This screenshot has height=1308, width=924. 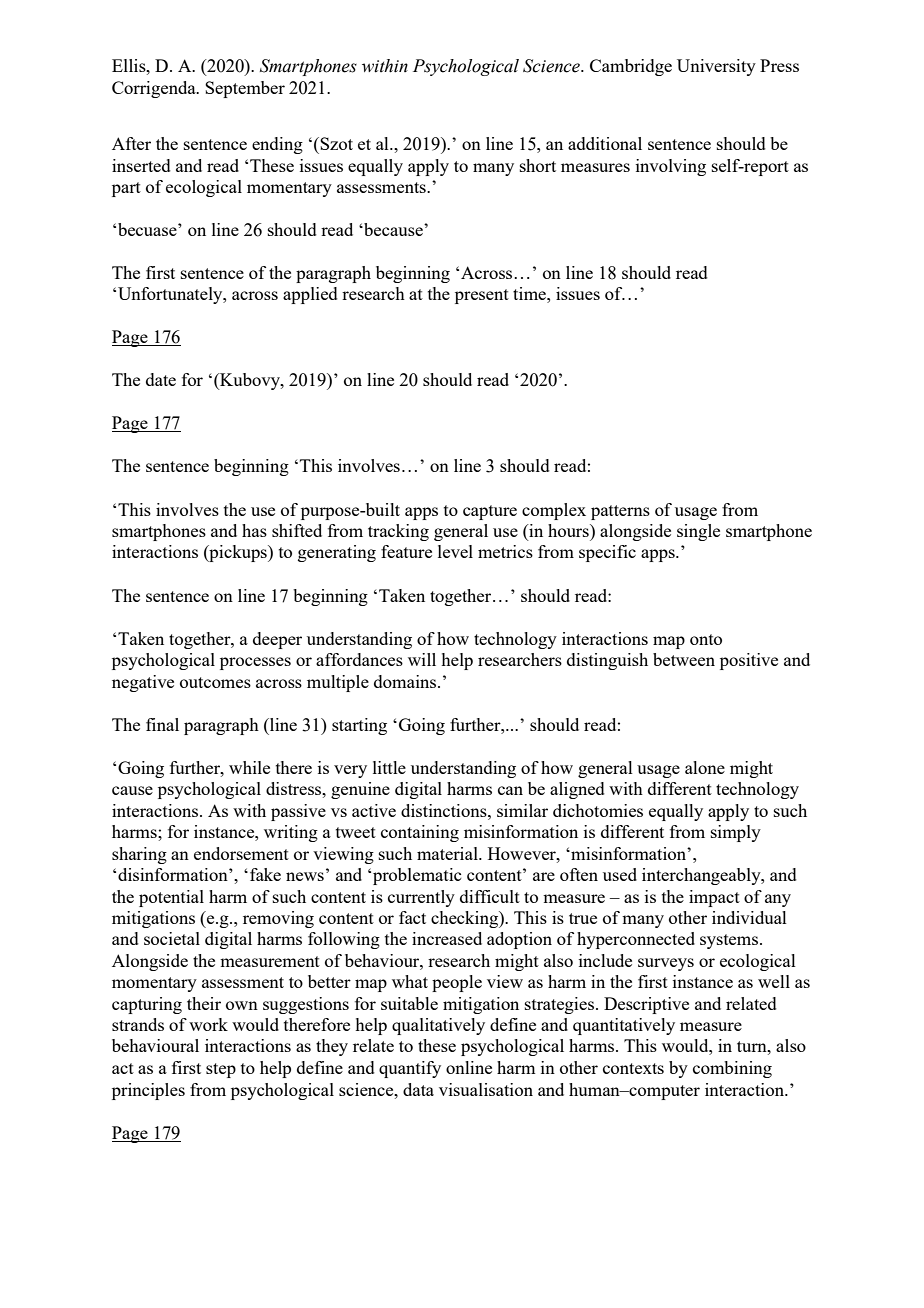 What do you see at coordinates (410, 1069) in the screenshot?
I see `quantify` at bounding box center [410, 1069].
